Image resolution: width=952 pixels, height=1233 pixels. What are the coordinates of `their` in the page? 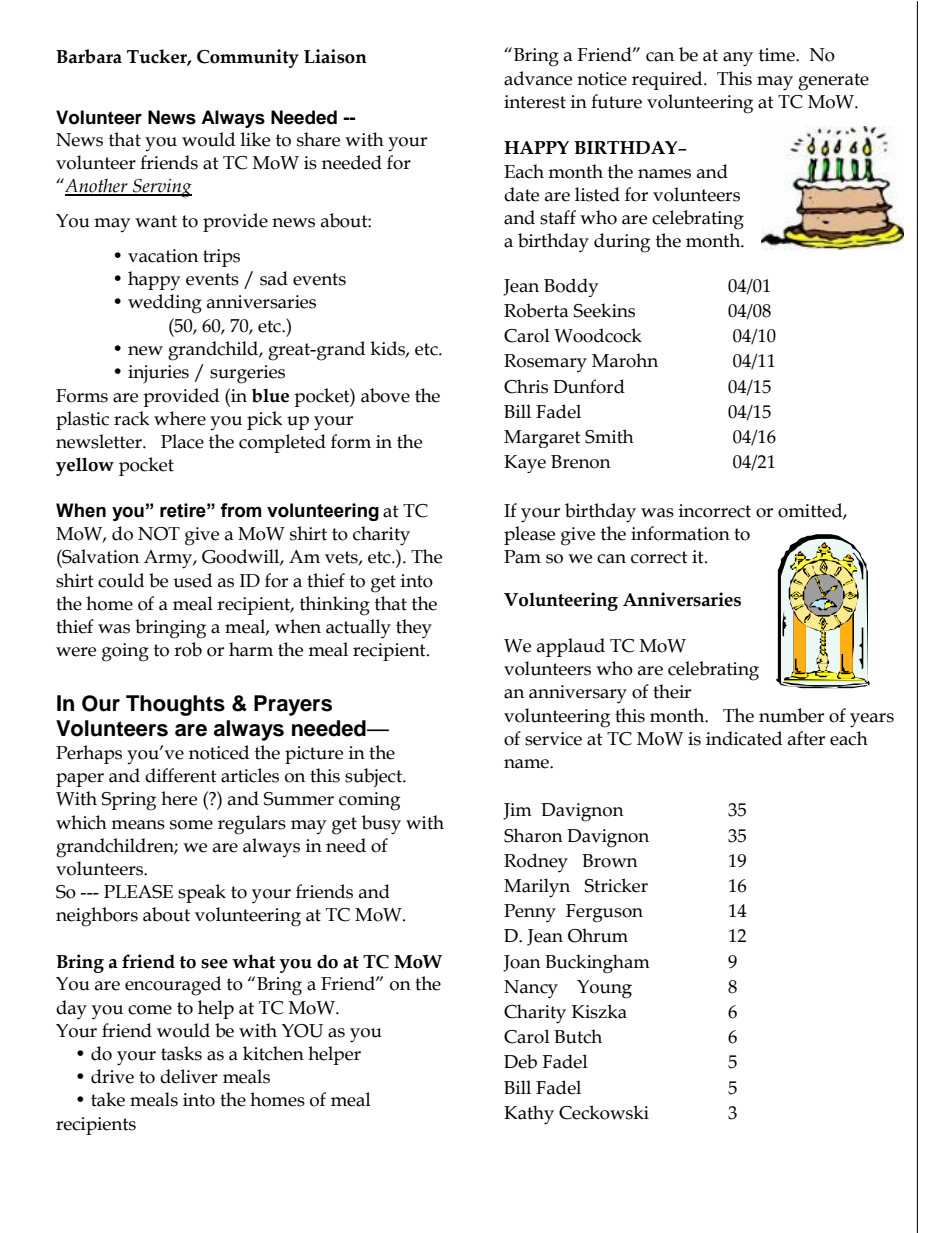 It's located at (672, 691).
